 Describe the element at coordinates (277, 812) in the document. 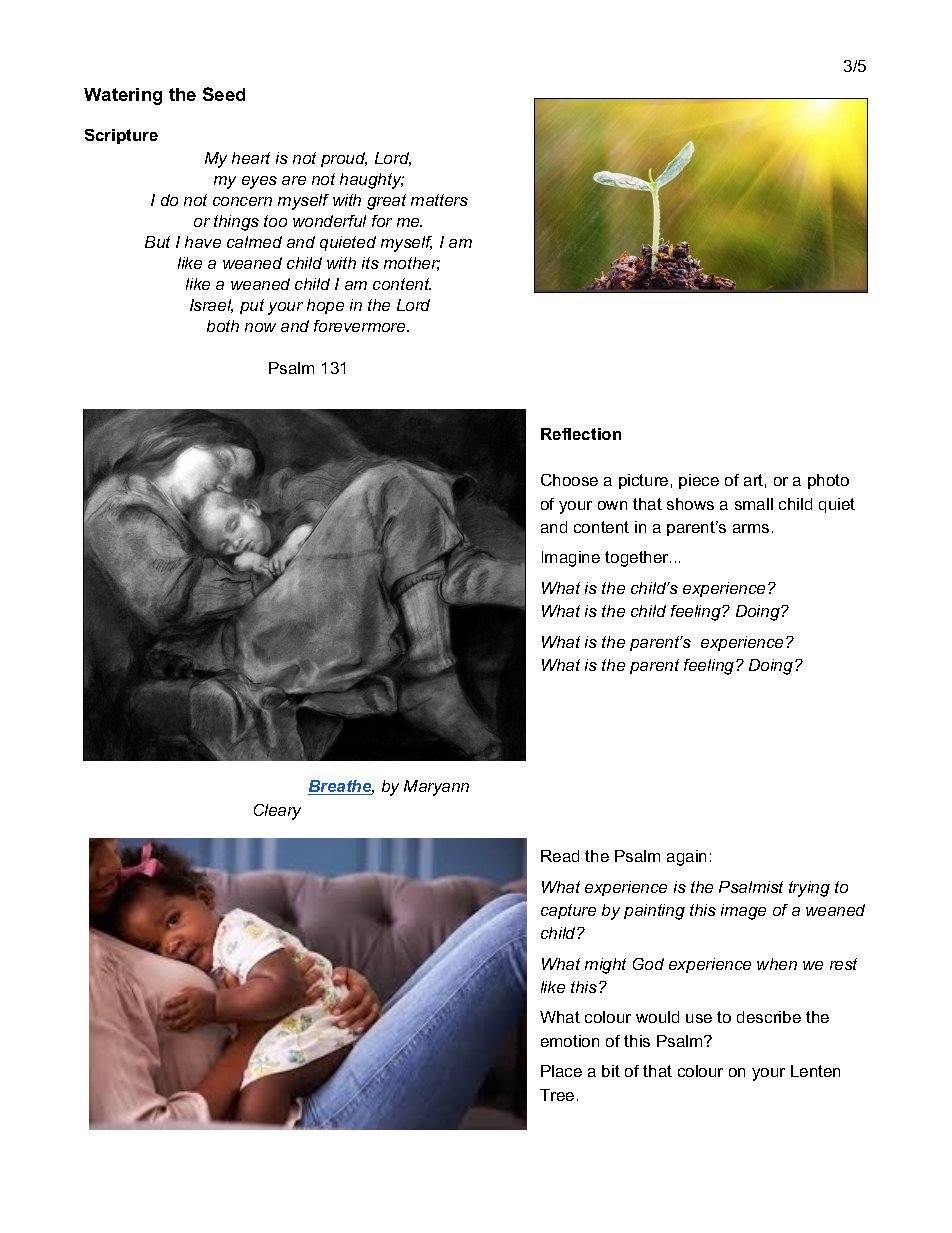

I see `Cleary` at that location.
